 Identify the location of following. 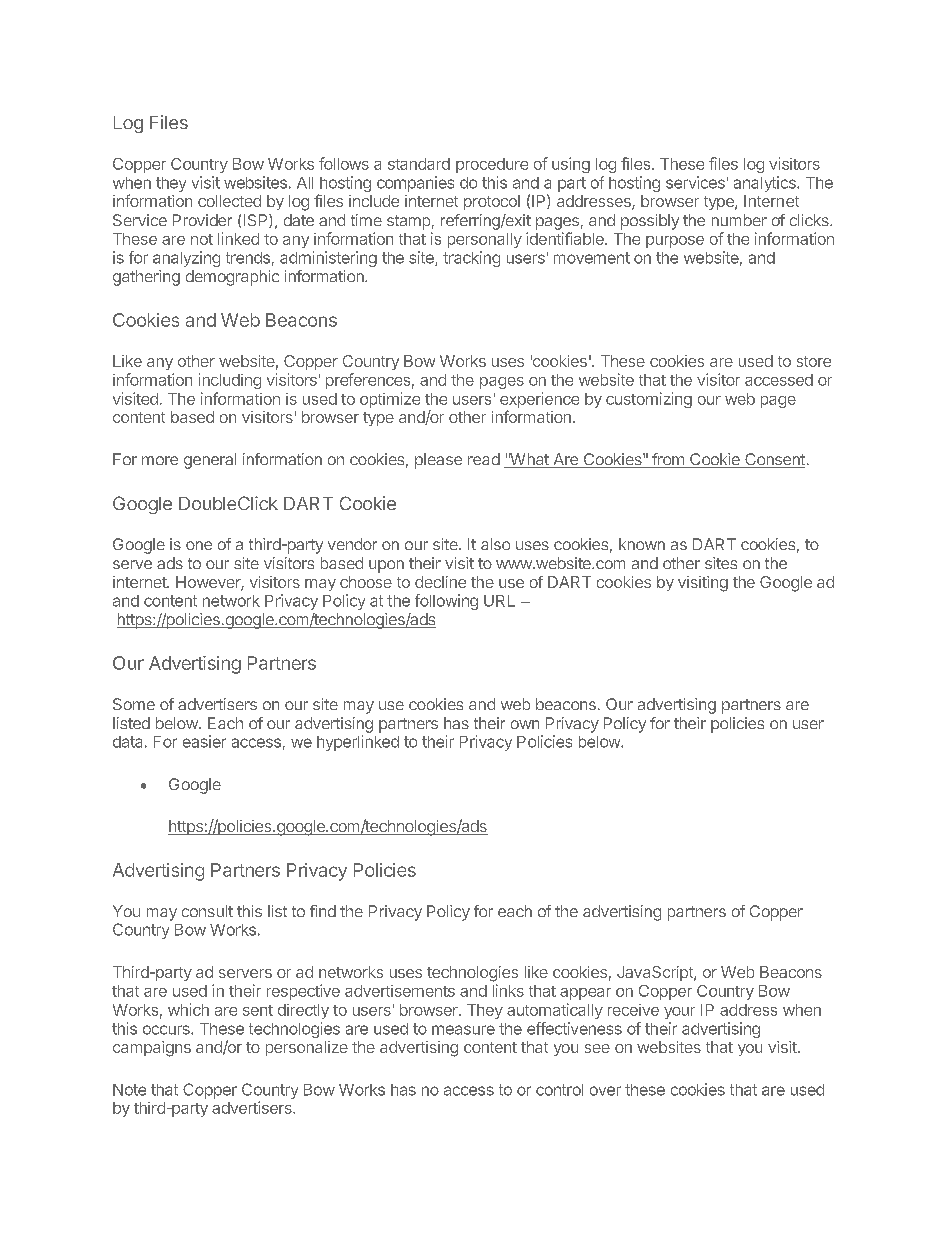
(446, 602).
